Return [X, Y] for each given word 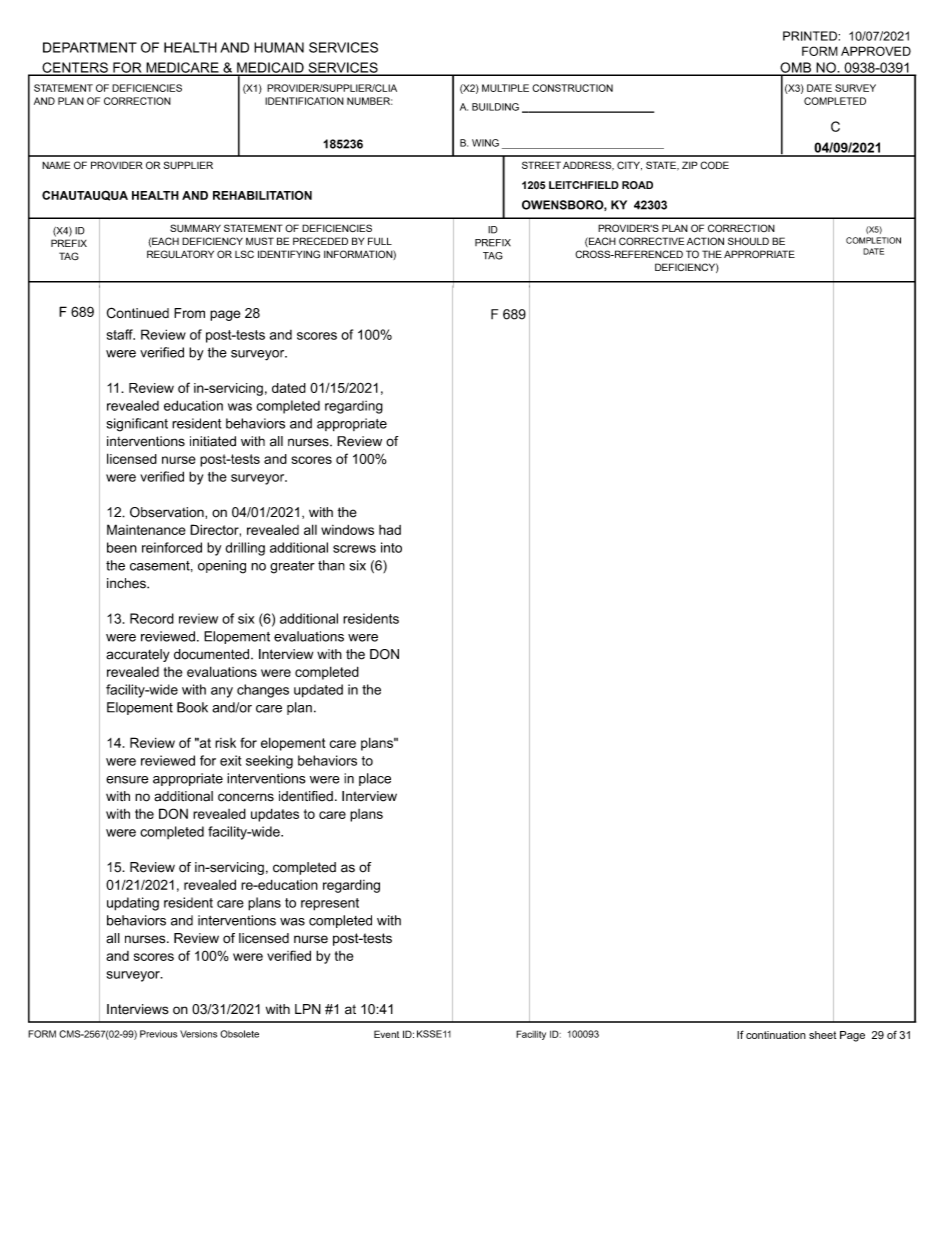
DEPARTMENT [90, 47]
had [390, 530]
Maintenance [146, 529]
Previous [158, 1034]
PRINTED [811, 36]
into [391, 547]
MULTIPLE [505, 88]
